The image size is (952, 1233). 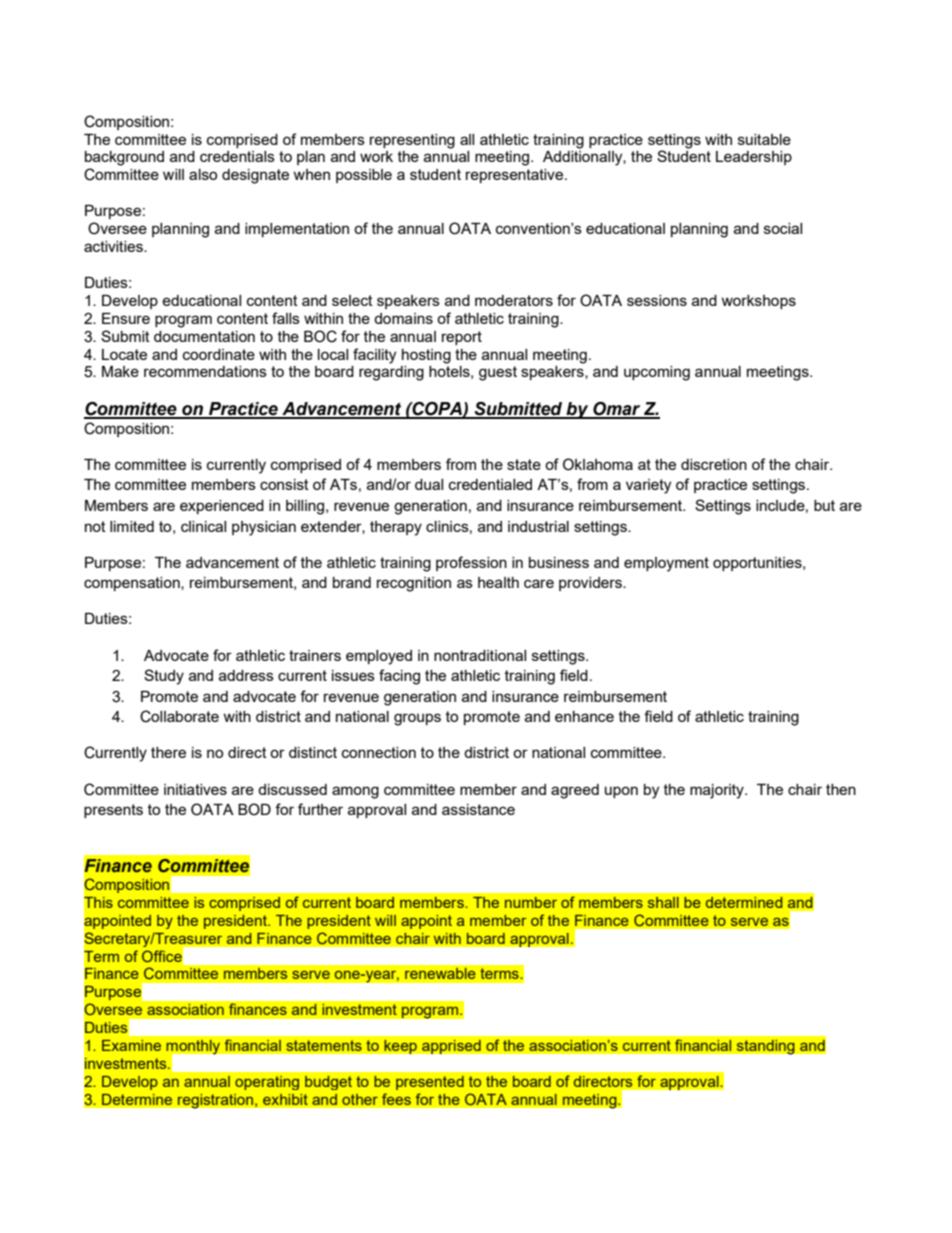 What do you see at coordinates (480, 655) in the image?
I see `nontraditional` at bounding box center [480, 655].
